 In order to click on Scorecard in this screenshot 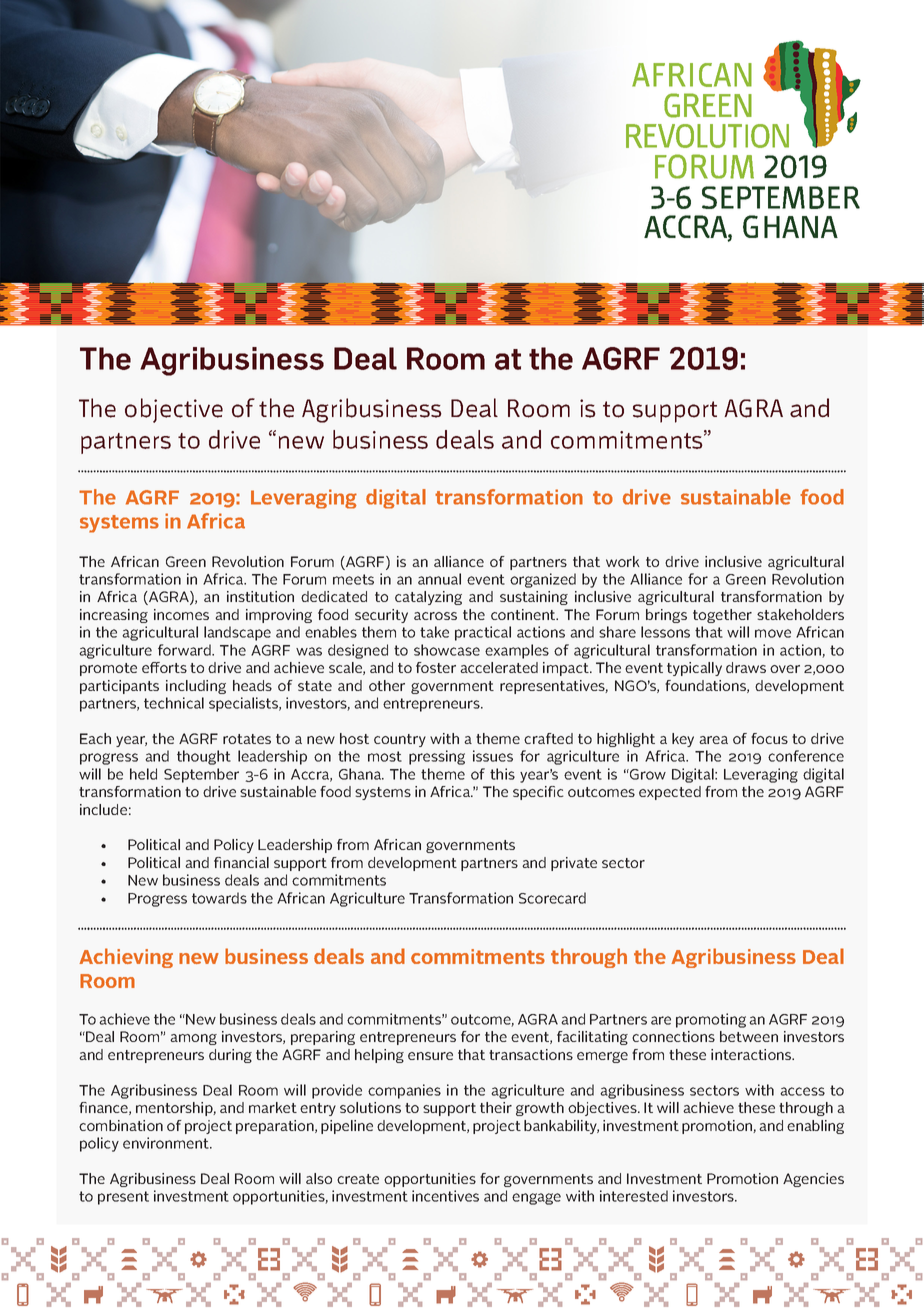, I will do `click(552, 898)`.
